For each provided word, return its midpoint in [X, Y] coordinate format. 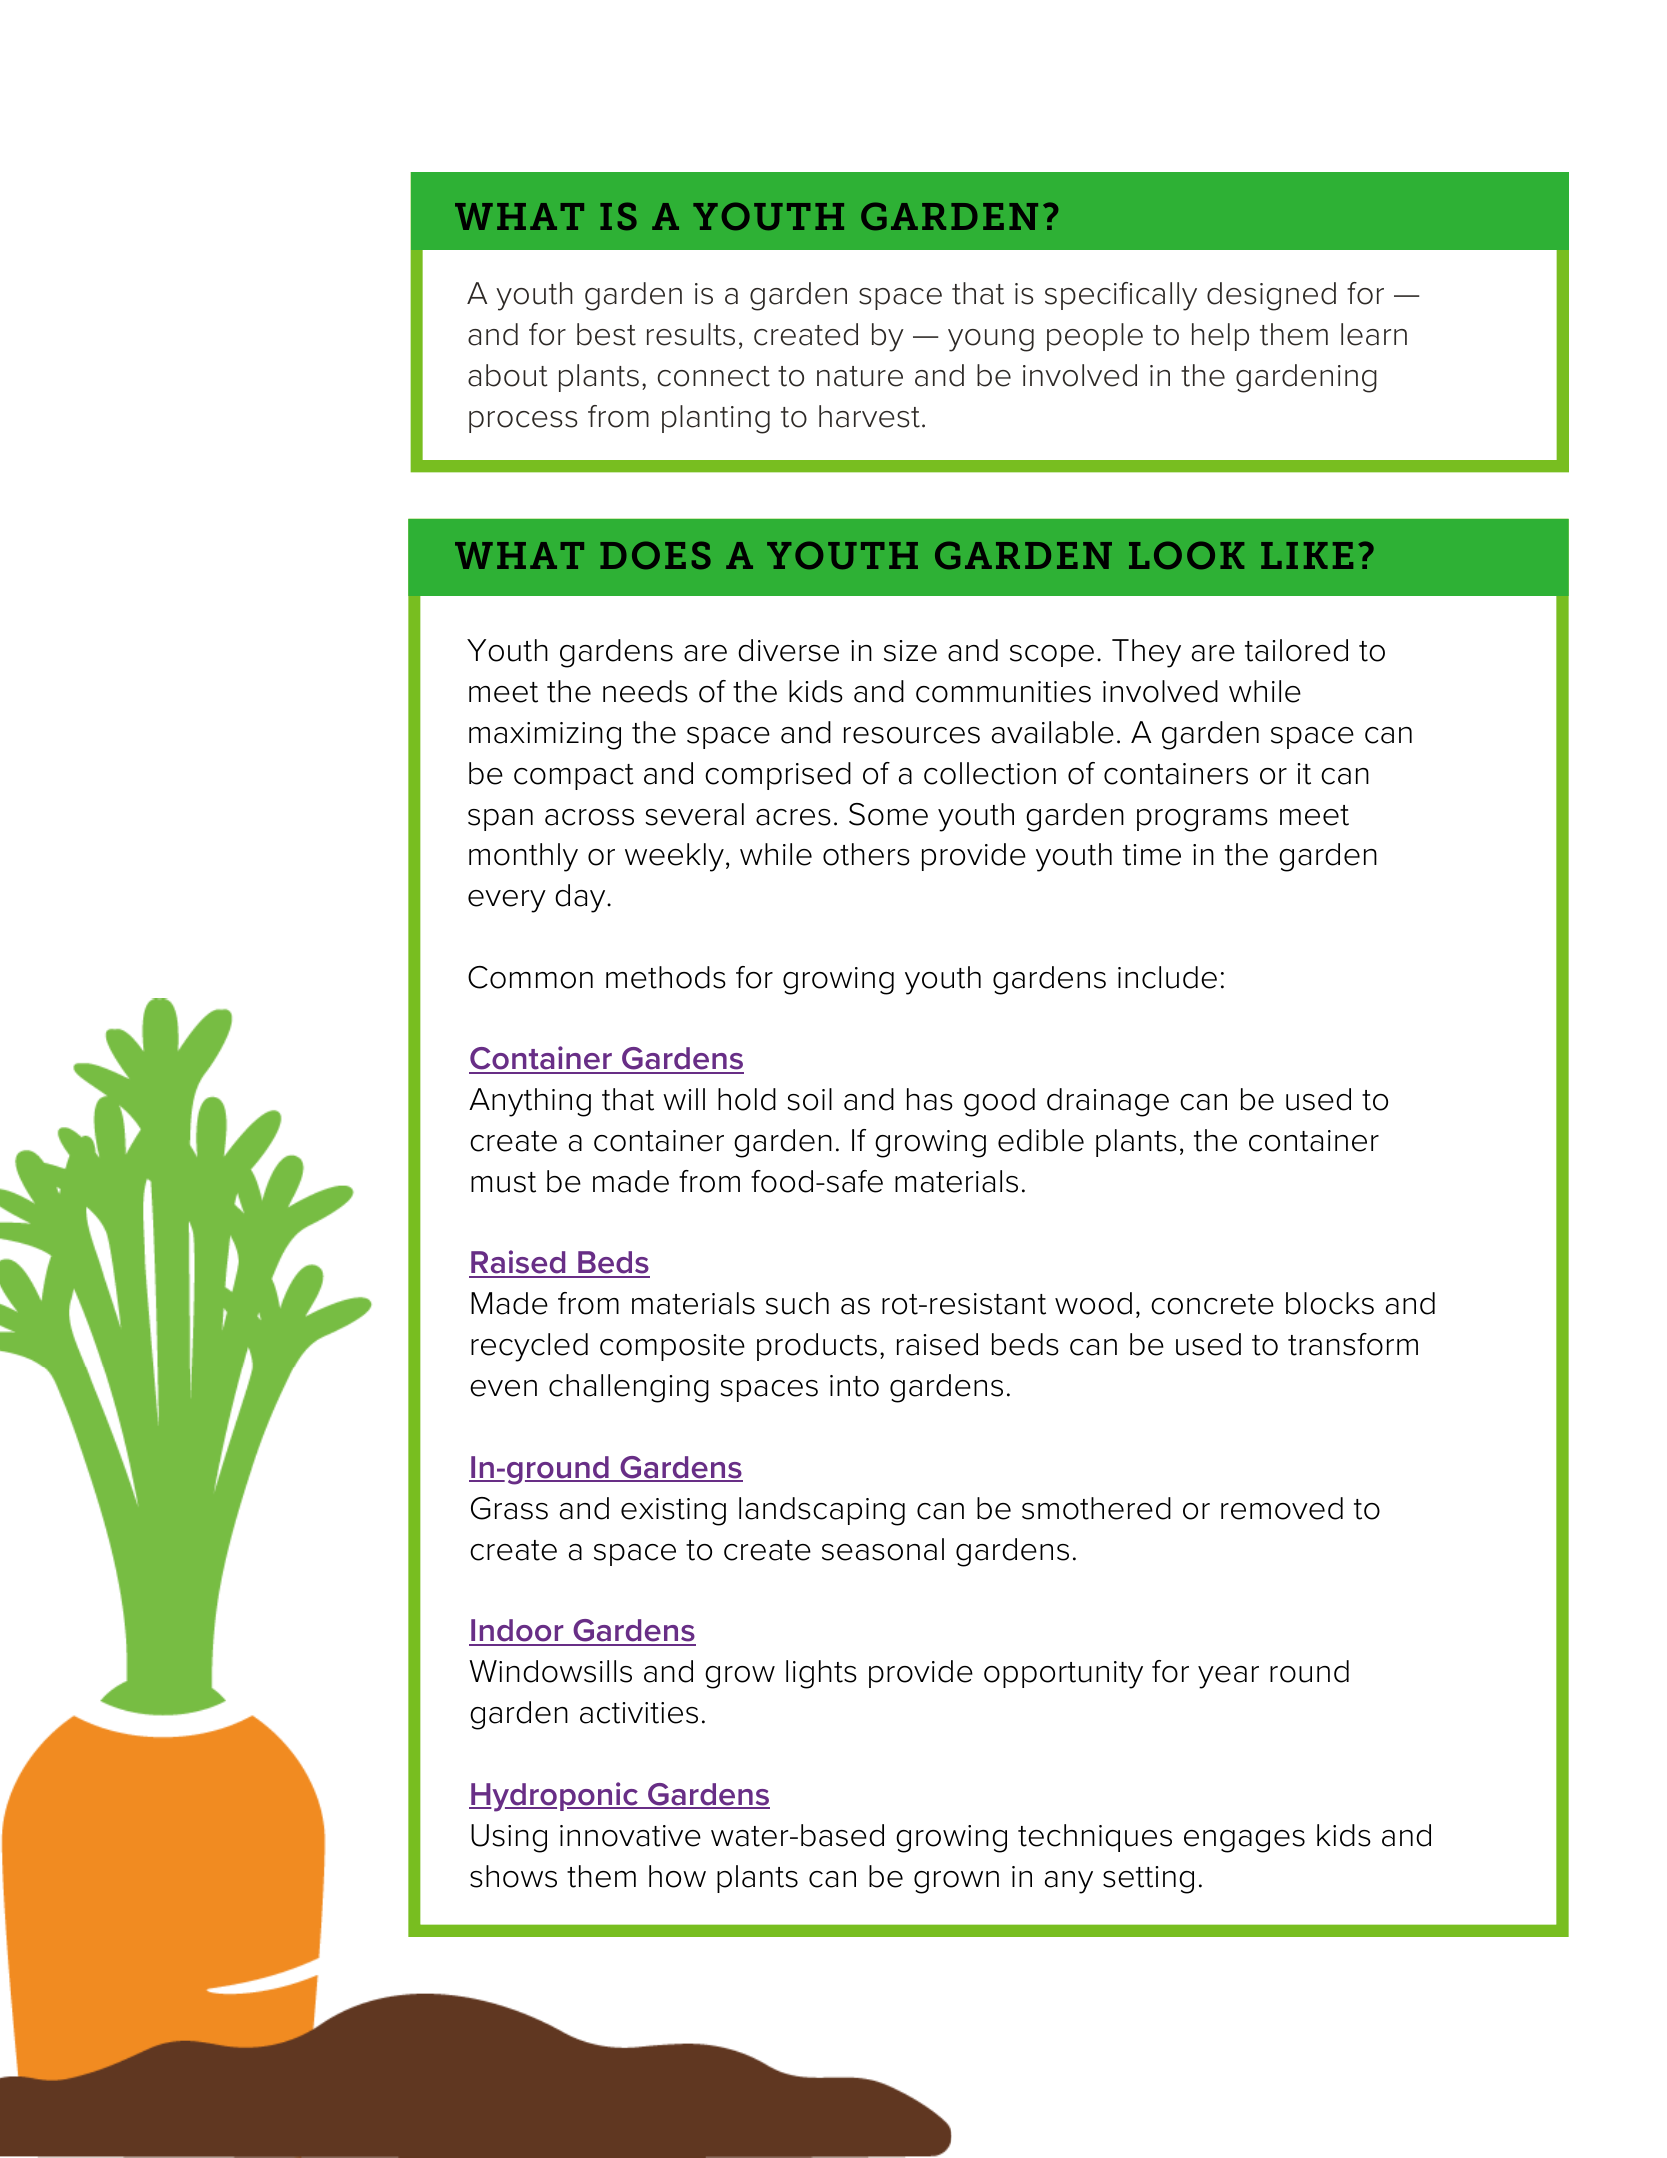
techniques [1095, 1838]
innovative [630, 1836]
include [1167, 977]
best [606, 334]
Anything [530, 1102]
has [930, 1099]
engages [1244, 1841]
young [991, 340]
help [1220, 337]
